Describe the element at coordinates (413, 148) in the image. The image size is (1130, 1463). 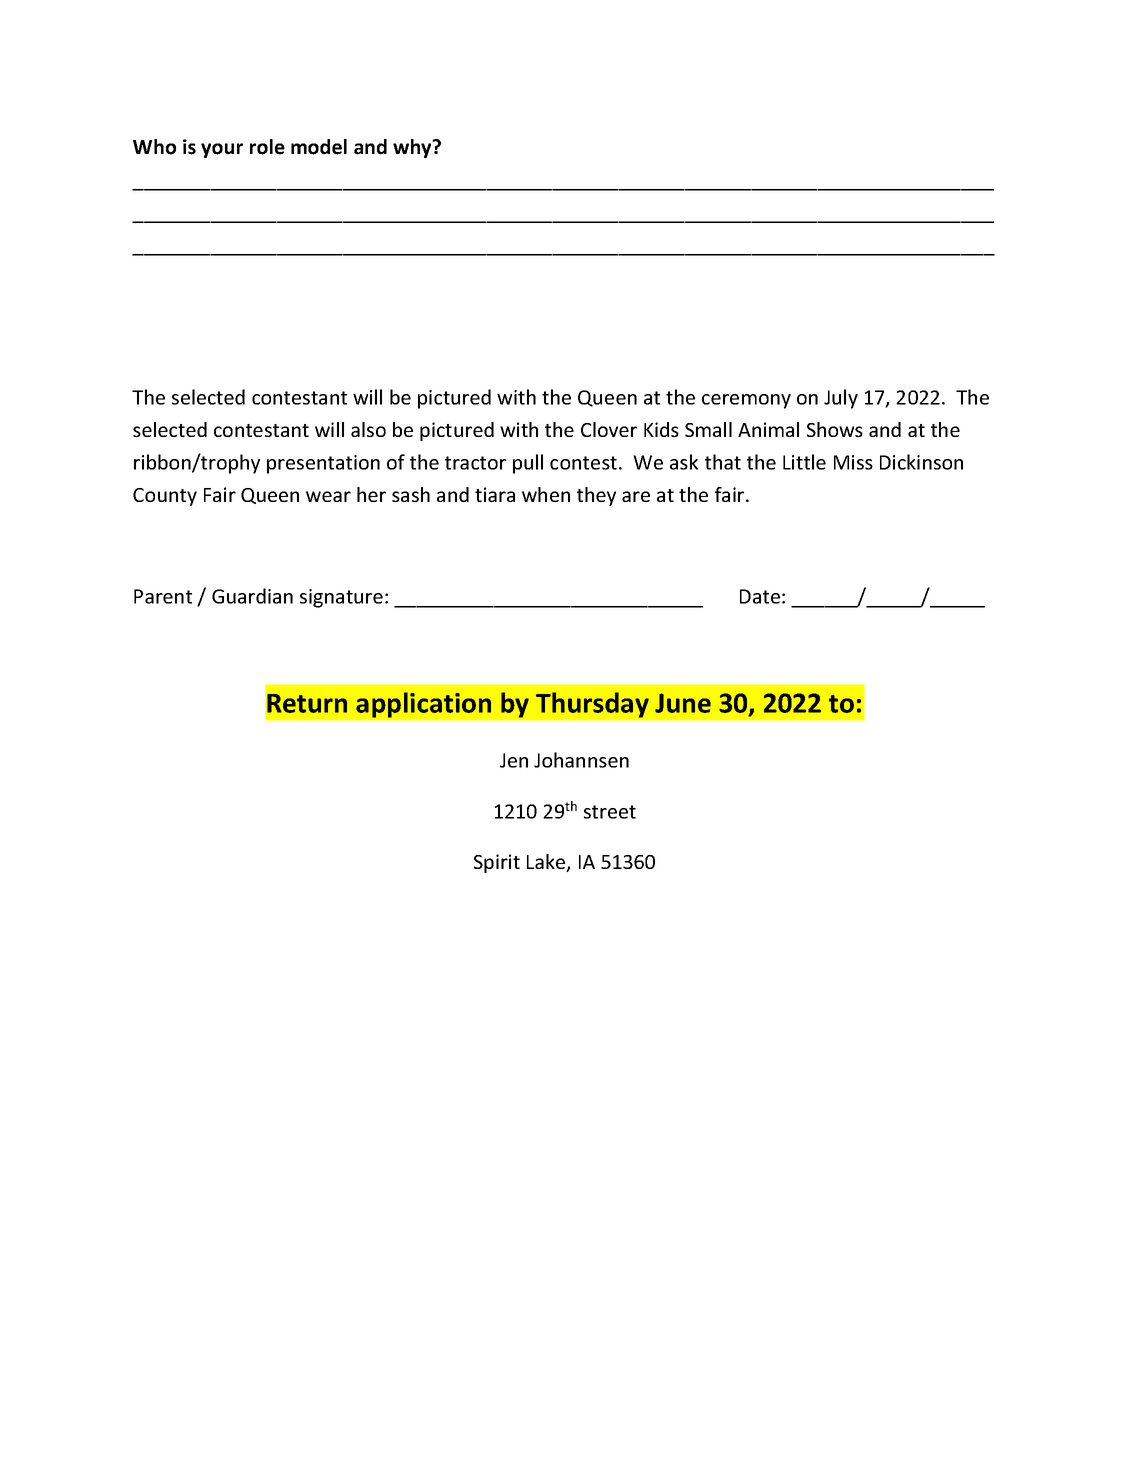
I see `why` at that location.
